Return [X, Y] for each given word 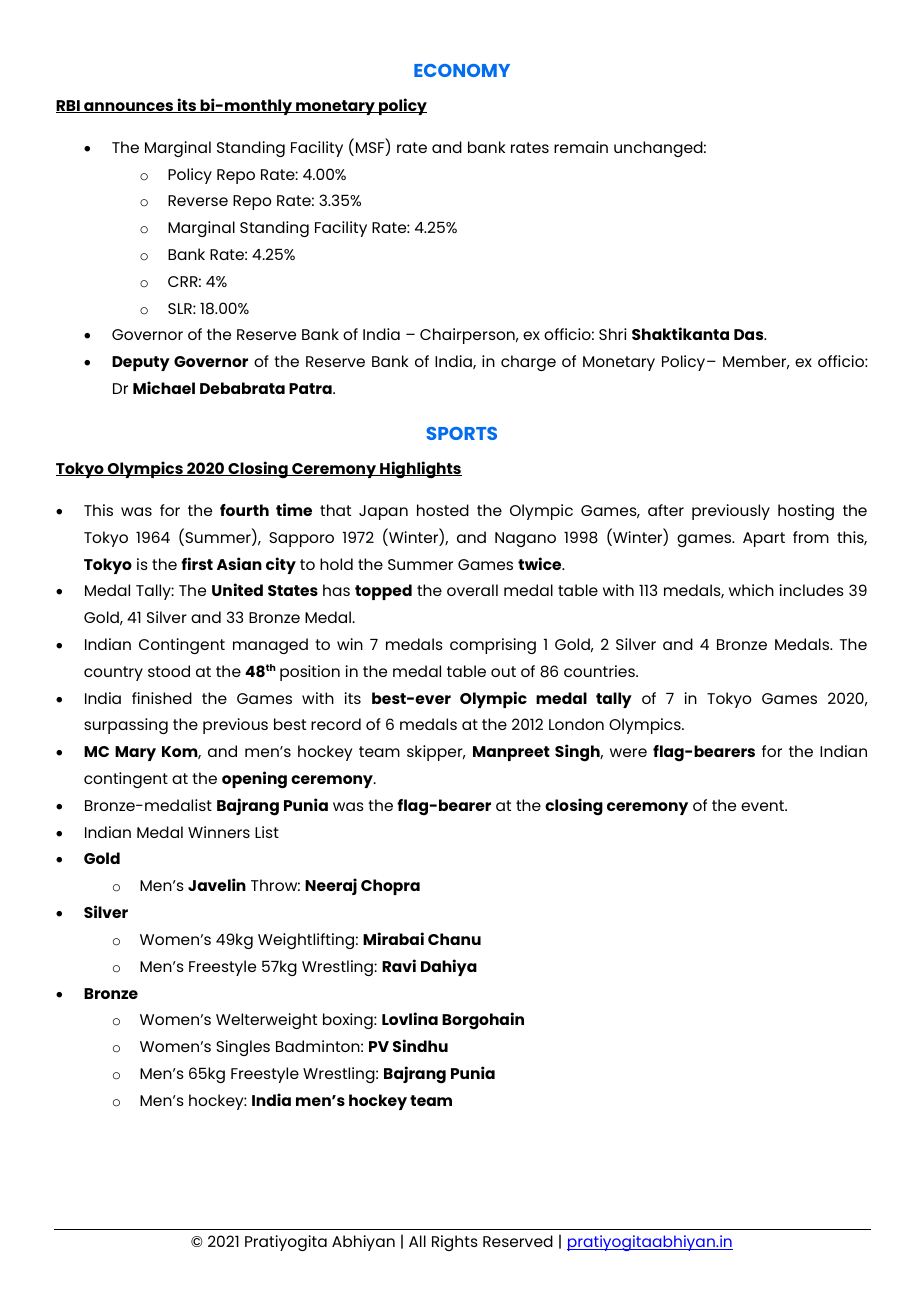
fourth [244, 510]
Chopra [390, 887]
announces [129, 107]
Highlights [420, 470]
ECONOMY [462, 70]
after [666, 510]
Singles [243, 1048]
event [764, 805]
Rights [455, 1243]
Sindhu [420, 1045]
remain [581, 147]
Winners [219, 832]
